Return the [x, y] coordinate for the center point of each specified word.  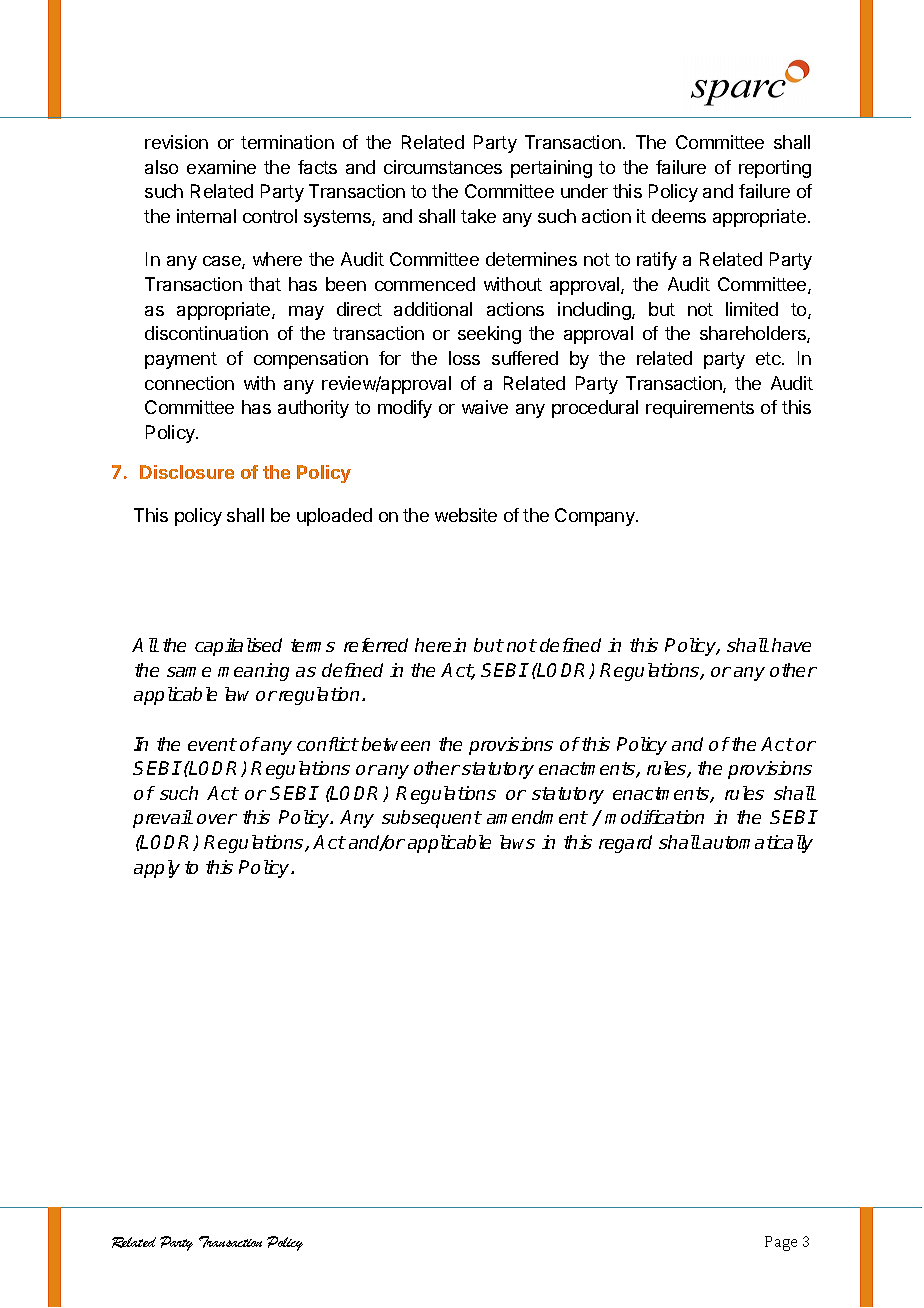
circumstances [443, 167]
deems [679, 216]
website [466, 515]
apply [157, 869]
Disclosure [187, 472]
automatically [758, 844]
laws [517, 842]
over [217, 819]
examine [221, 167]
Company [596, 517]
